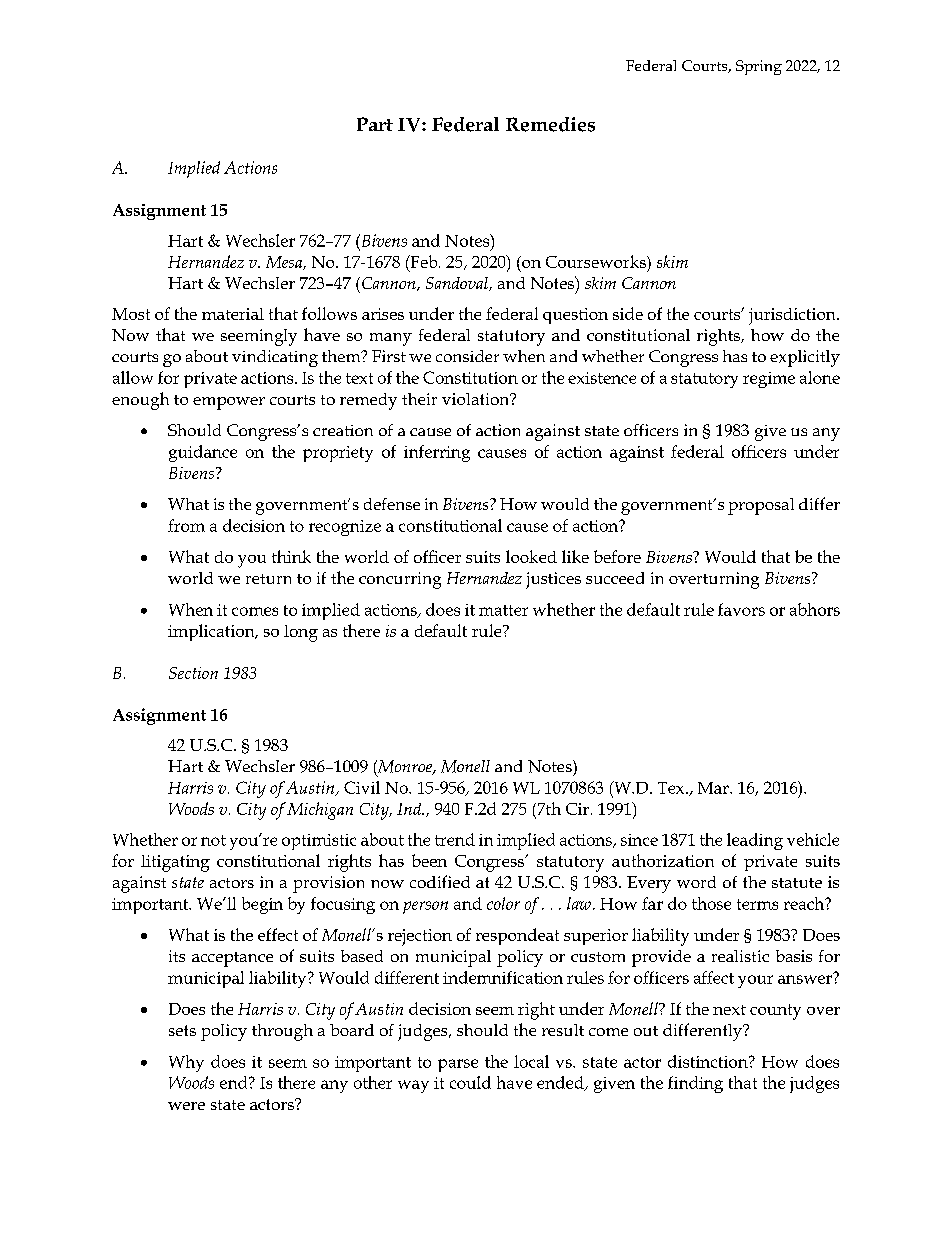  I want to click on Spring, so click(759, 67).
